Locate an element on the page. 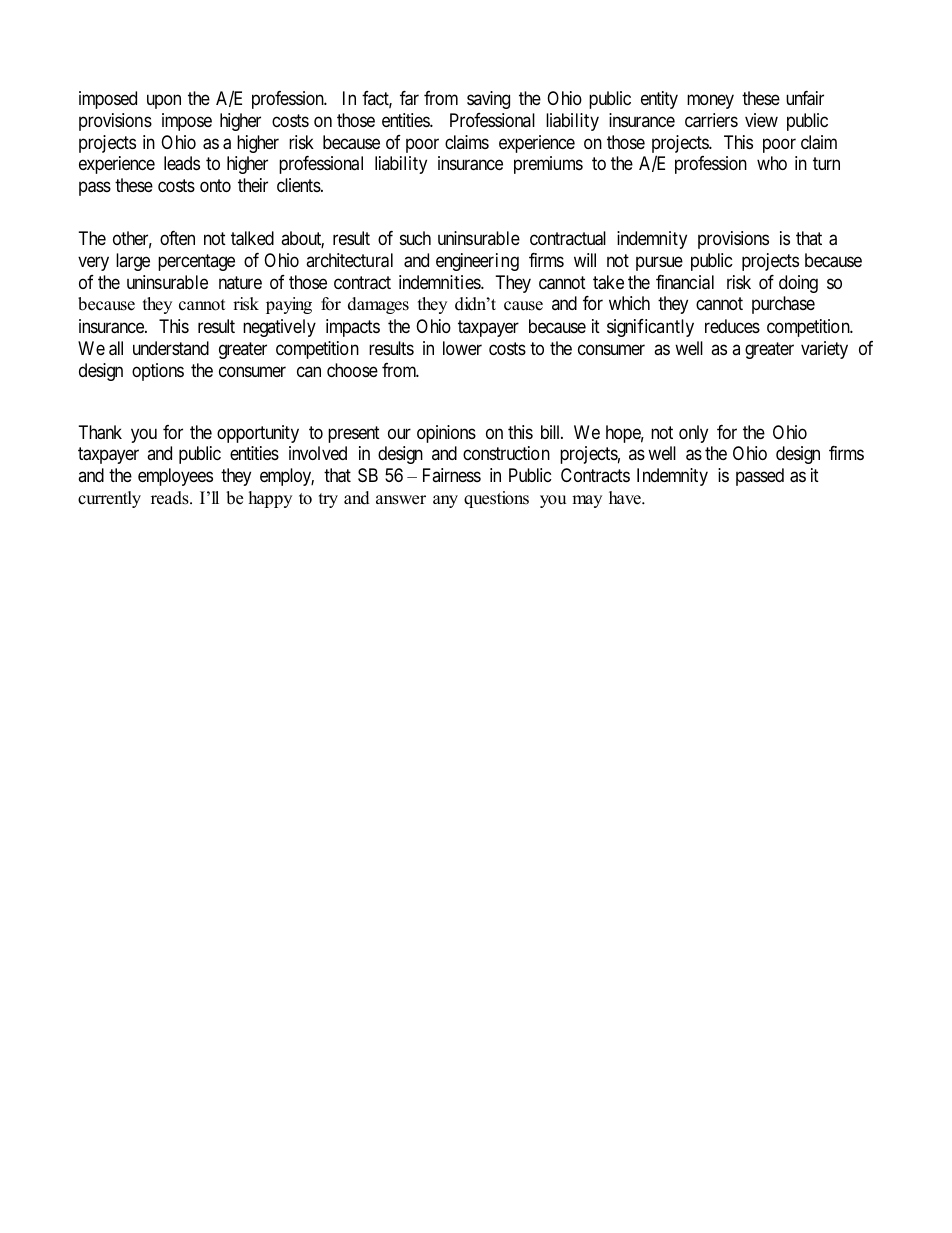 The image size is (952, 1233). reads is located at coordinates (171, 498).
